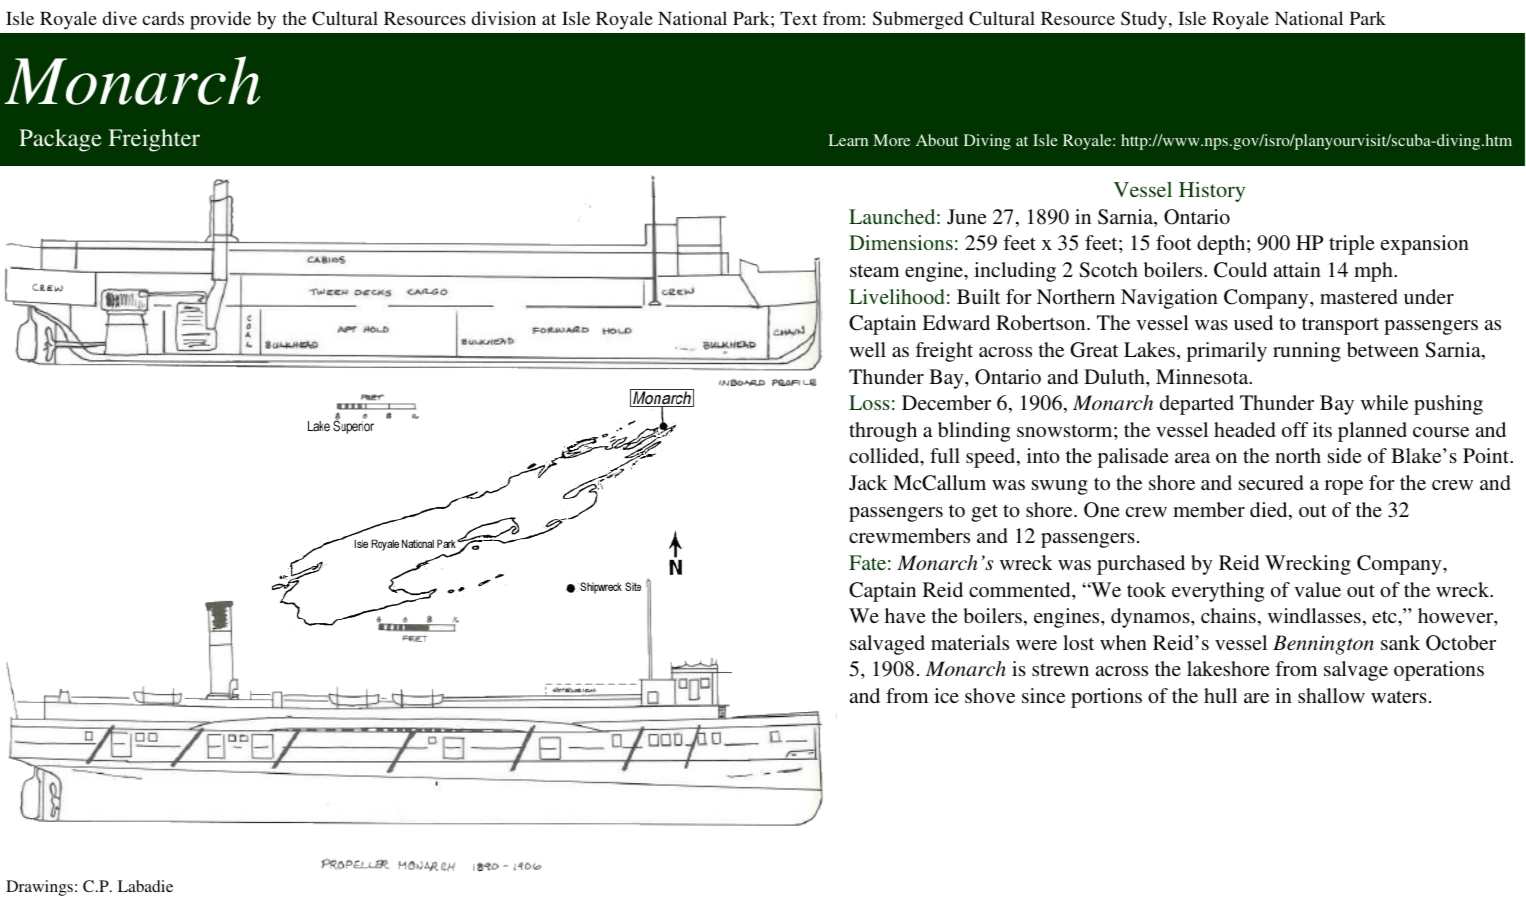 Image resolution: width=1526 pixels, height=897 pixels. I want to click on have, so click(905, 615).
